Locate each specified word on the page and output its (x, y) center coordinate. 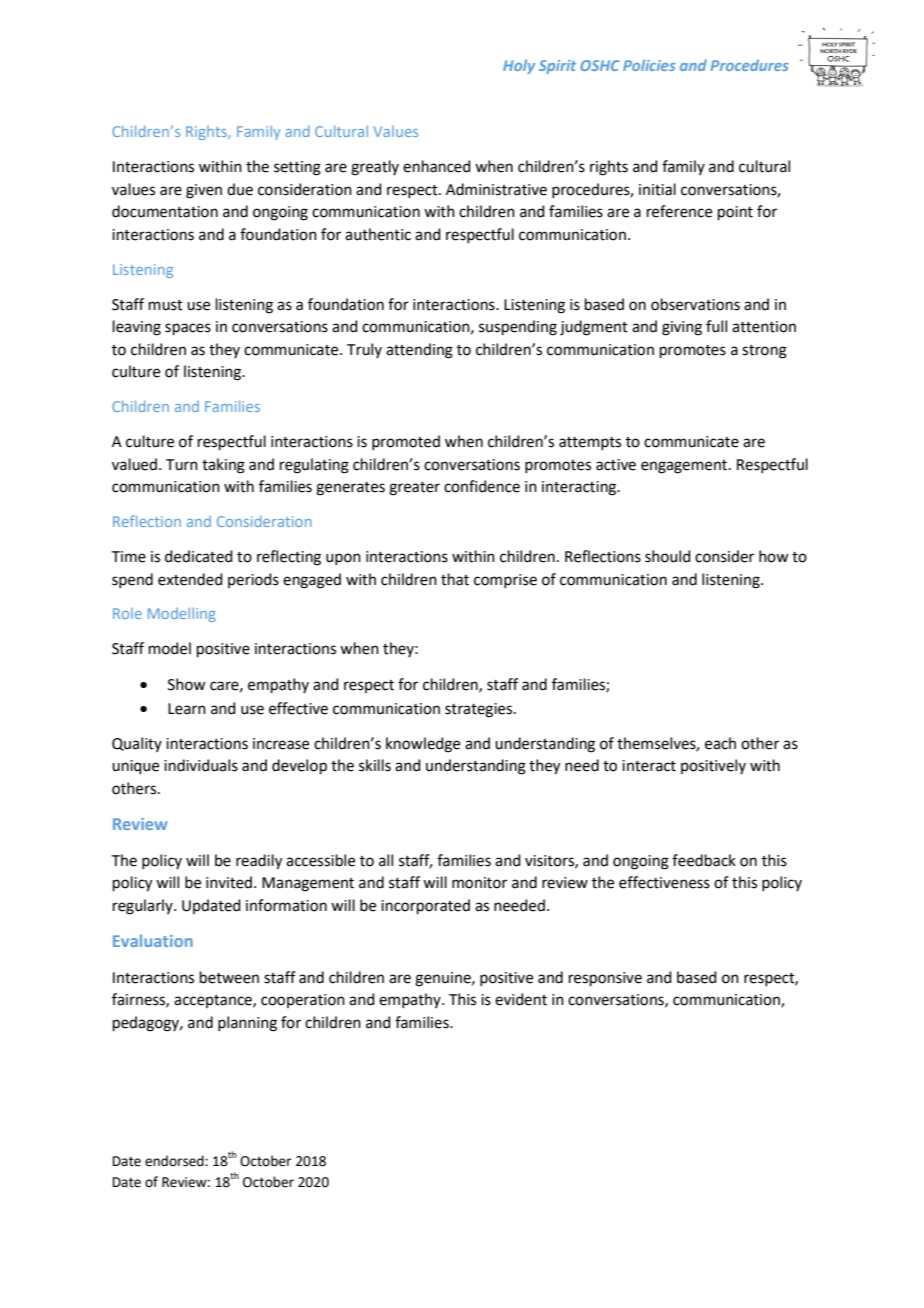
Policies (649, 65)
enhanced (437, 166)
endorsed (175, 1161)
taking (223, 466)
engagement (685, 467)
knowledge (423, 745)
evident (521, 999)
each (720, 743)
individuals (201, 765)
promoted (406, 442)
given (204, 191)
